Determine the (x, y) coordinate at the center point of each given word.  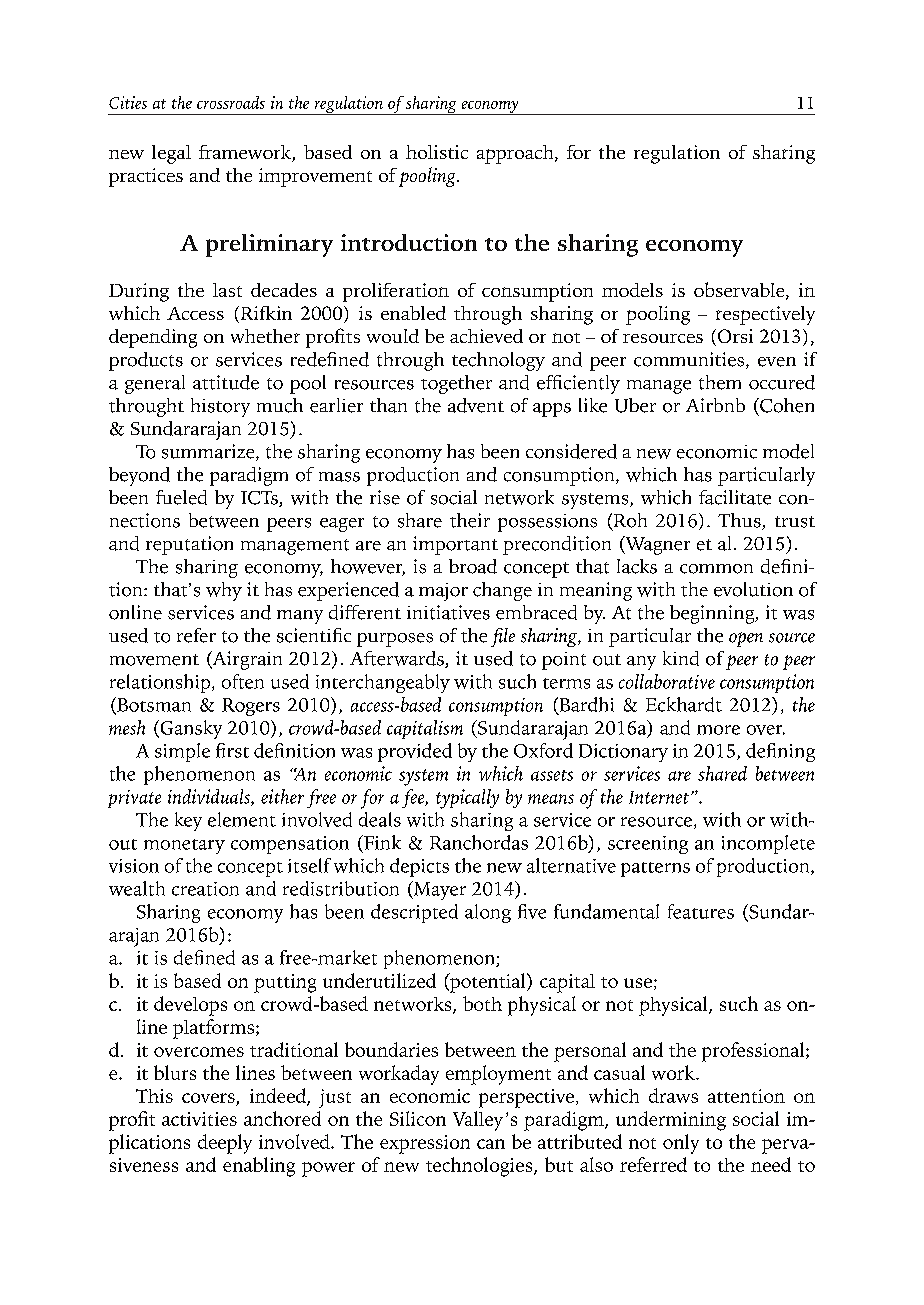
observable (740, 291)
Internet (659, 797)
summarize (209, 452)
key (188, 821)
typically (467, 799)
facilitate (735, 497)
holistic (437, 152)
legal (171, 154)
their (470, 520)
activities (199, 1119)
